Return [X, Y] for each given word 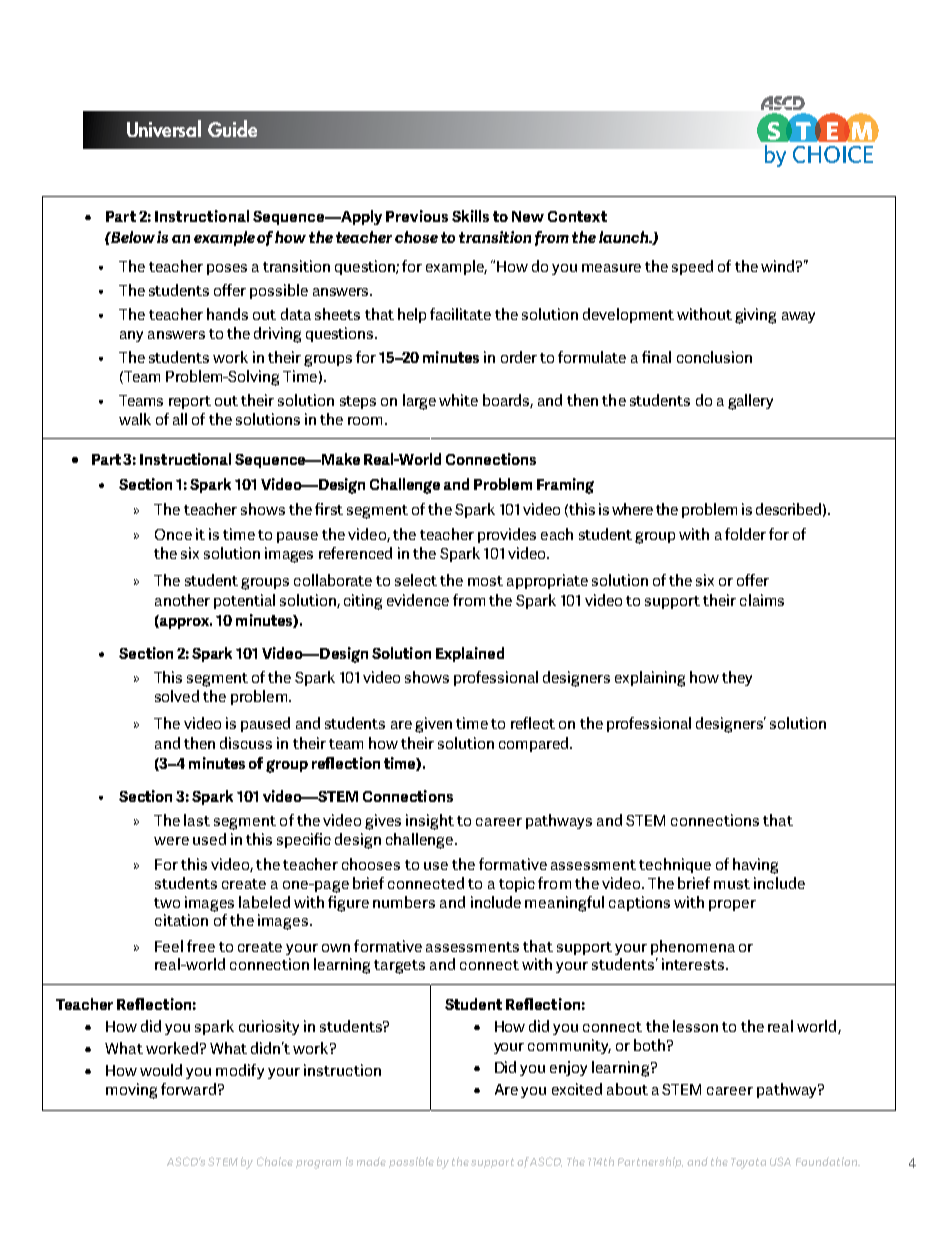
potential [244, 601]
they [737, 678]
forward [188, 1089]
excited [577, 1089]
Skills [470, 216]
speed [692, 267]
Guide [232, 128]
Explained [470, 654]
